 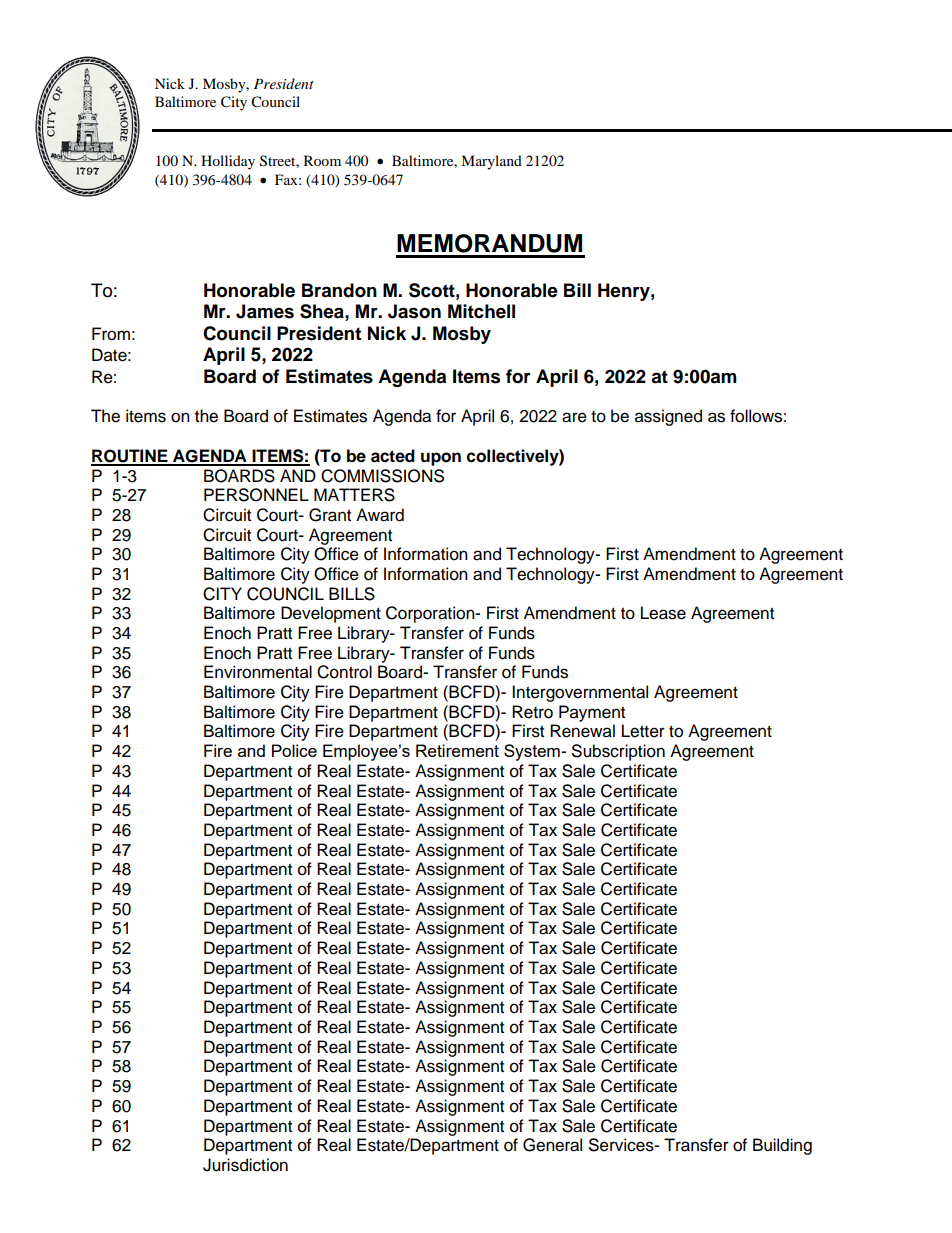 What do you see at coordinates (481, 311) in the document?
I see `Mitchell` at bounding box center [481, 311].
